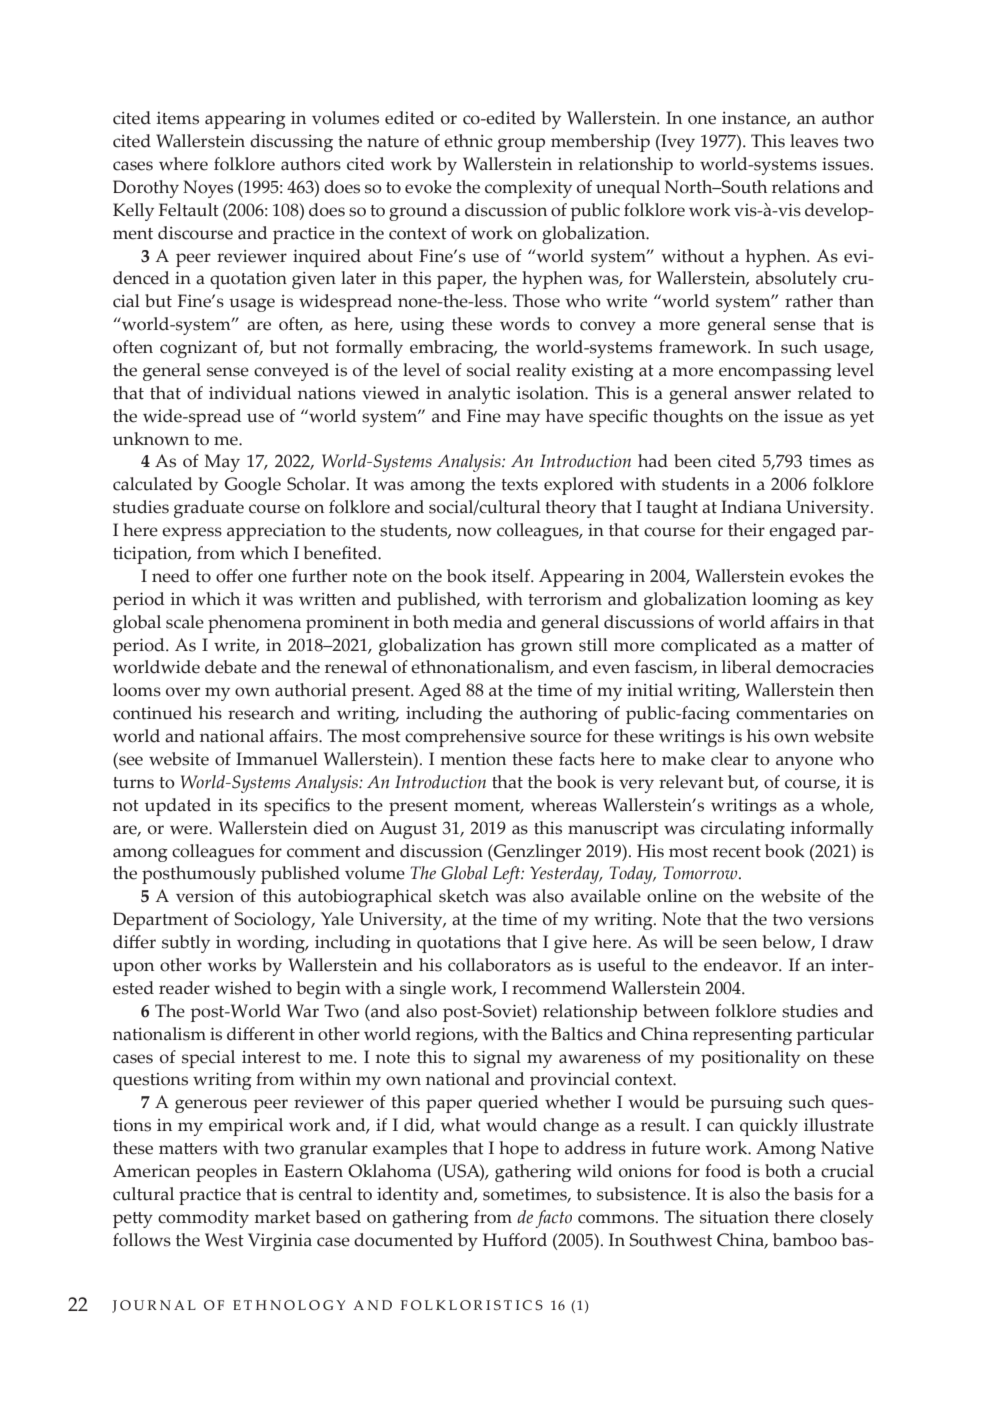 The height and width of the screenshot is (1410, 987). I want to click on group, so click(521, 145).
